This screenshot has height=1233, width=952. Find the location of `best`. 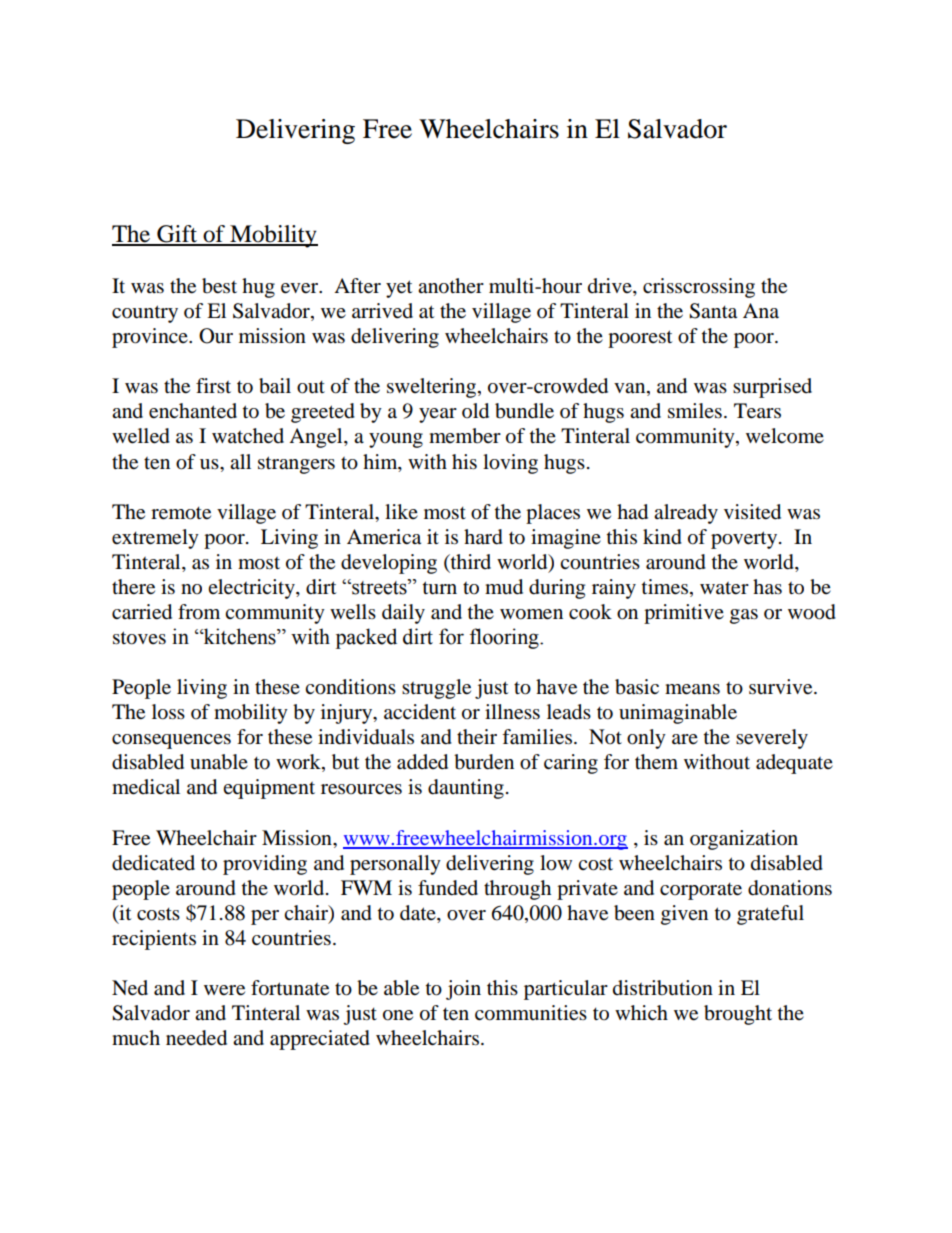

best is located at coordinates (219, 286).
